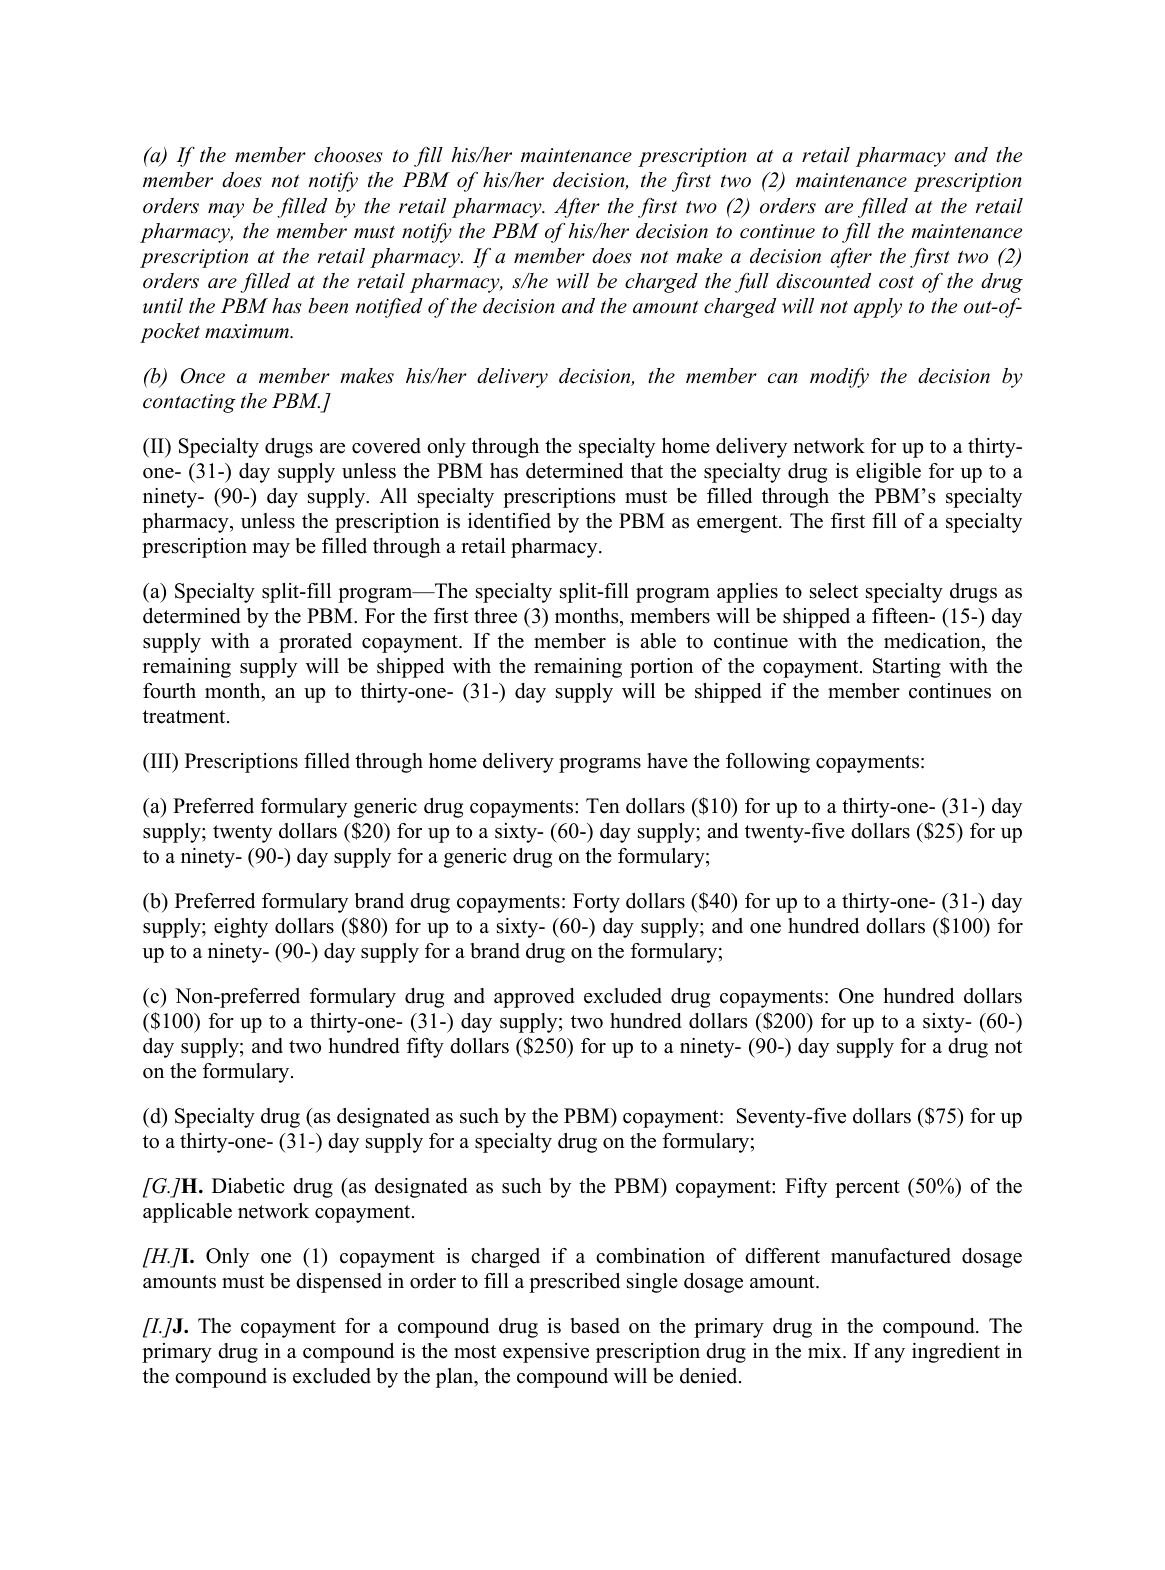 Image resolution: width=1165 pixels, height=1570 pixels. Describe the element at coordinates (339, 1283) in the screenshot. I see `dispensed` at that location.
